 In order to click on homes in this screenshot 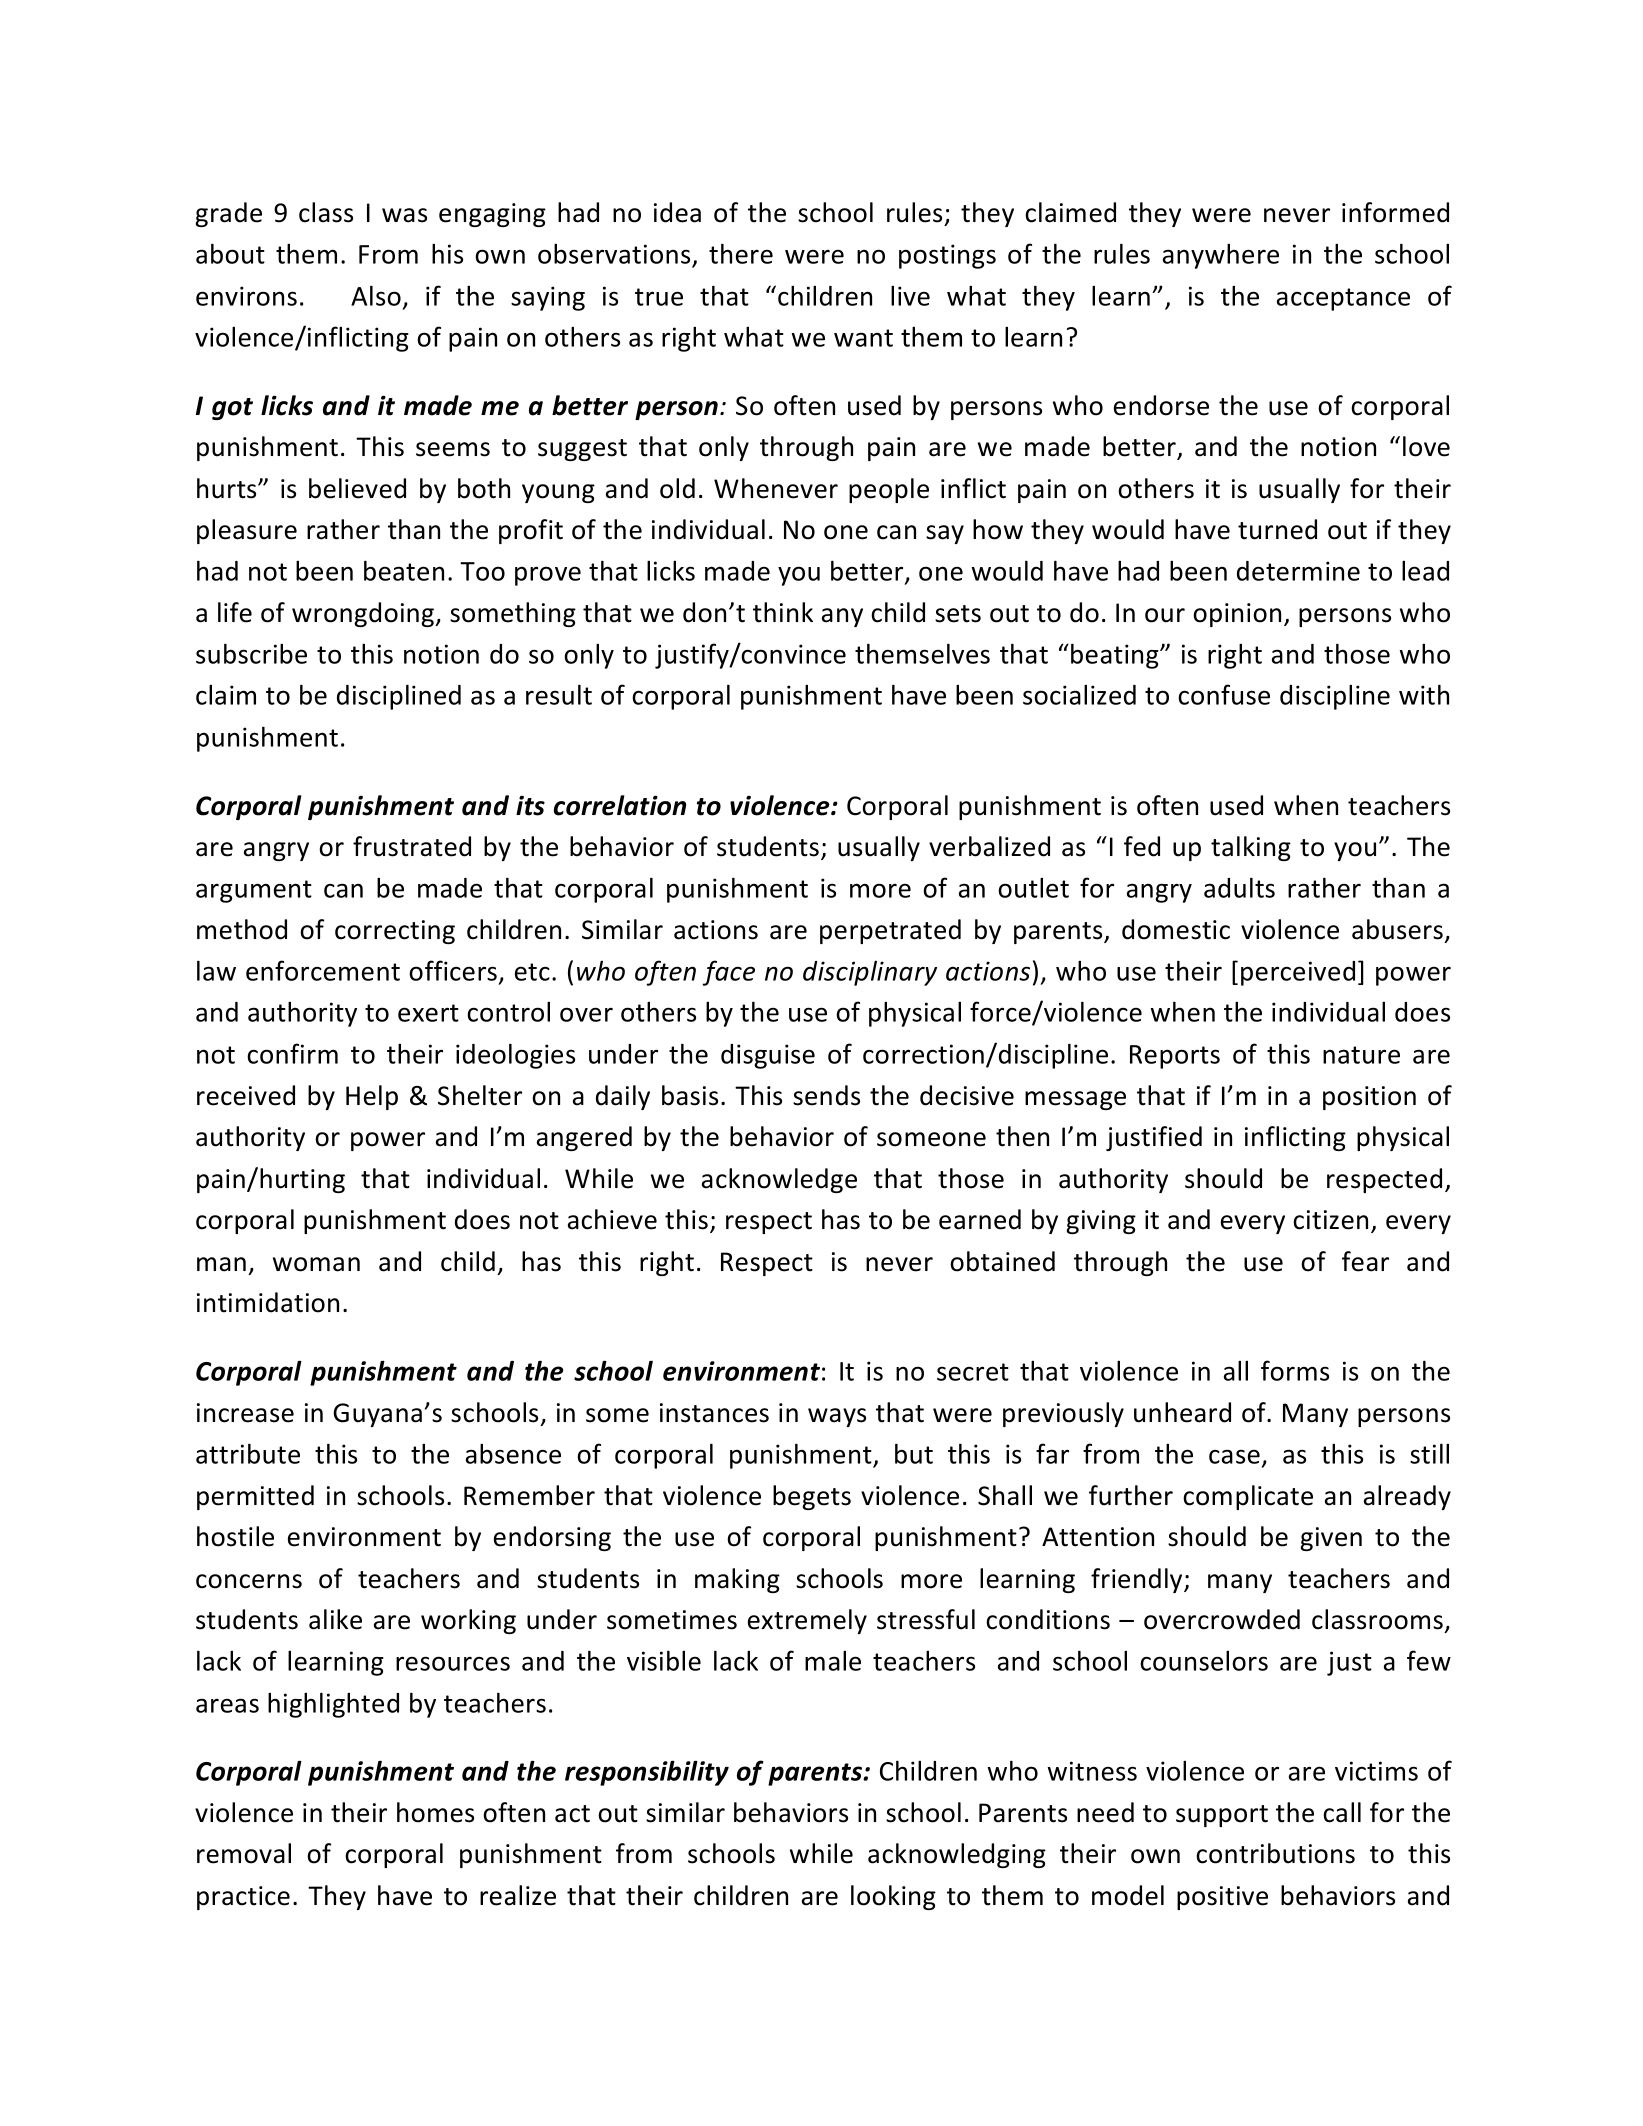, I will do `click(435, 1812)`.
